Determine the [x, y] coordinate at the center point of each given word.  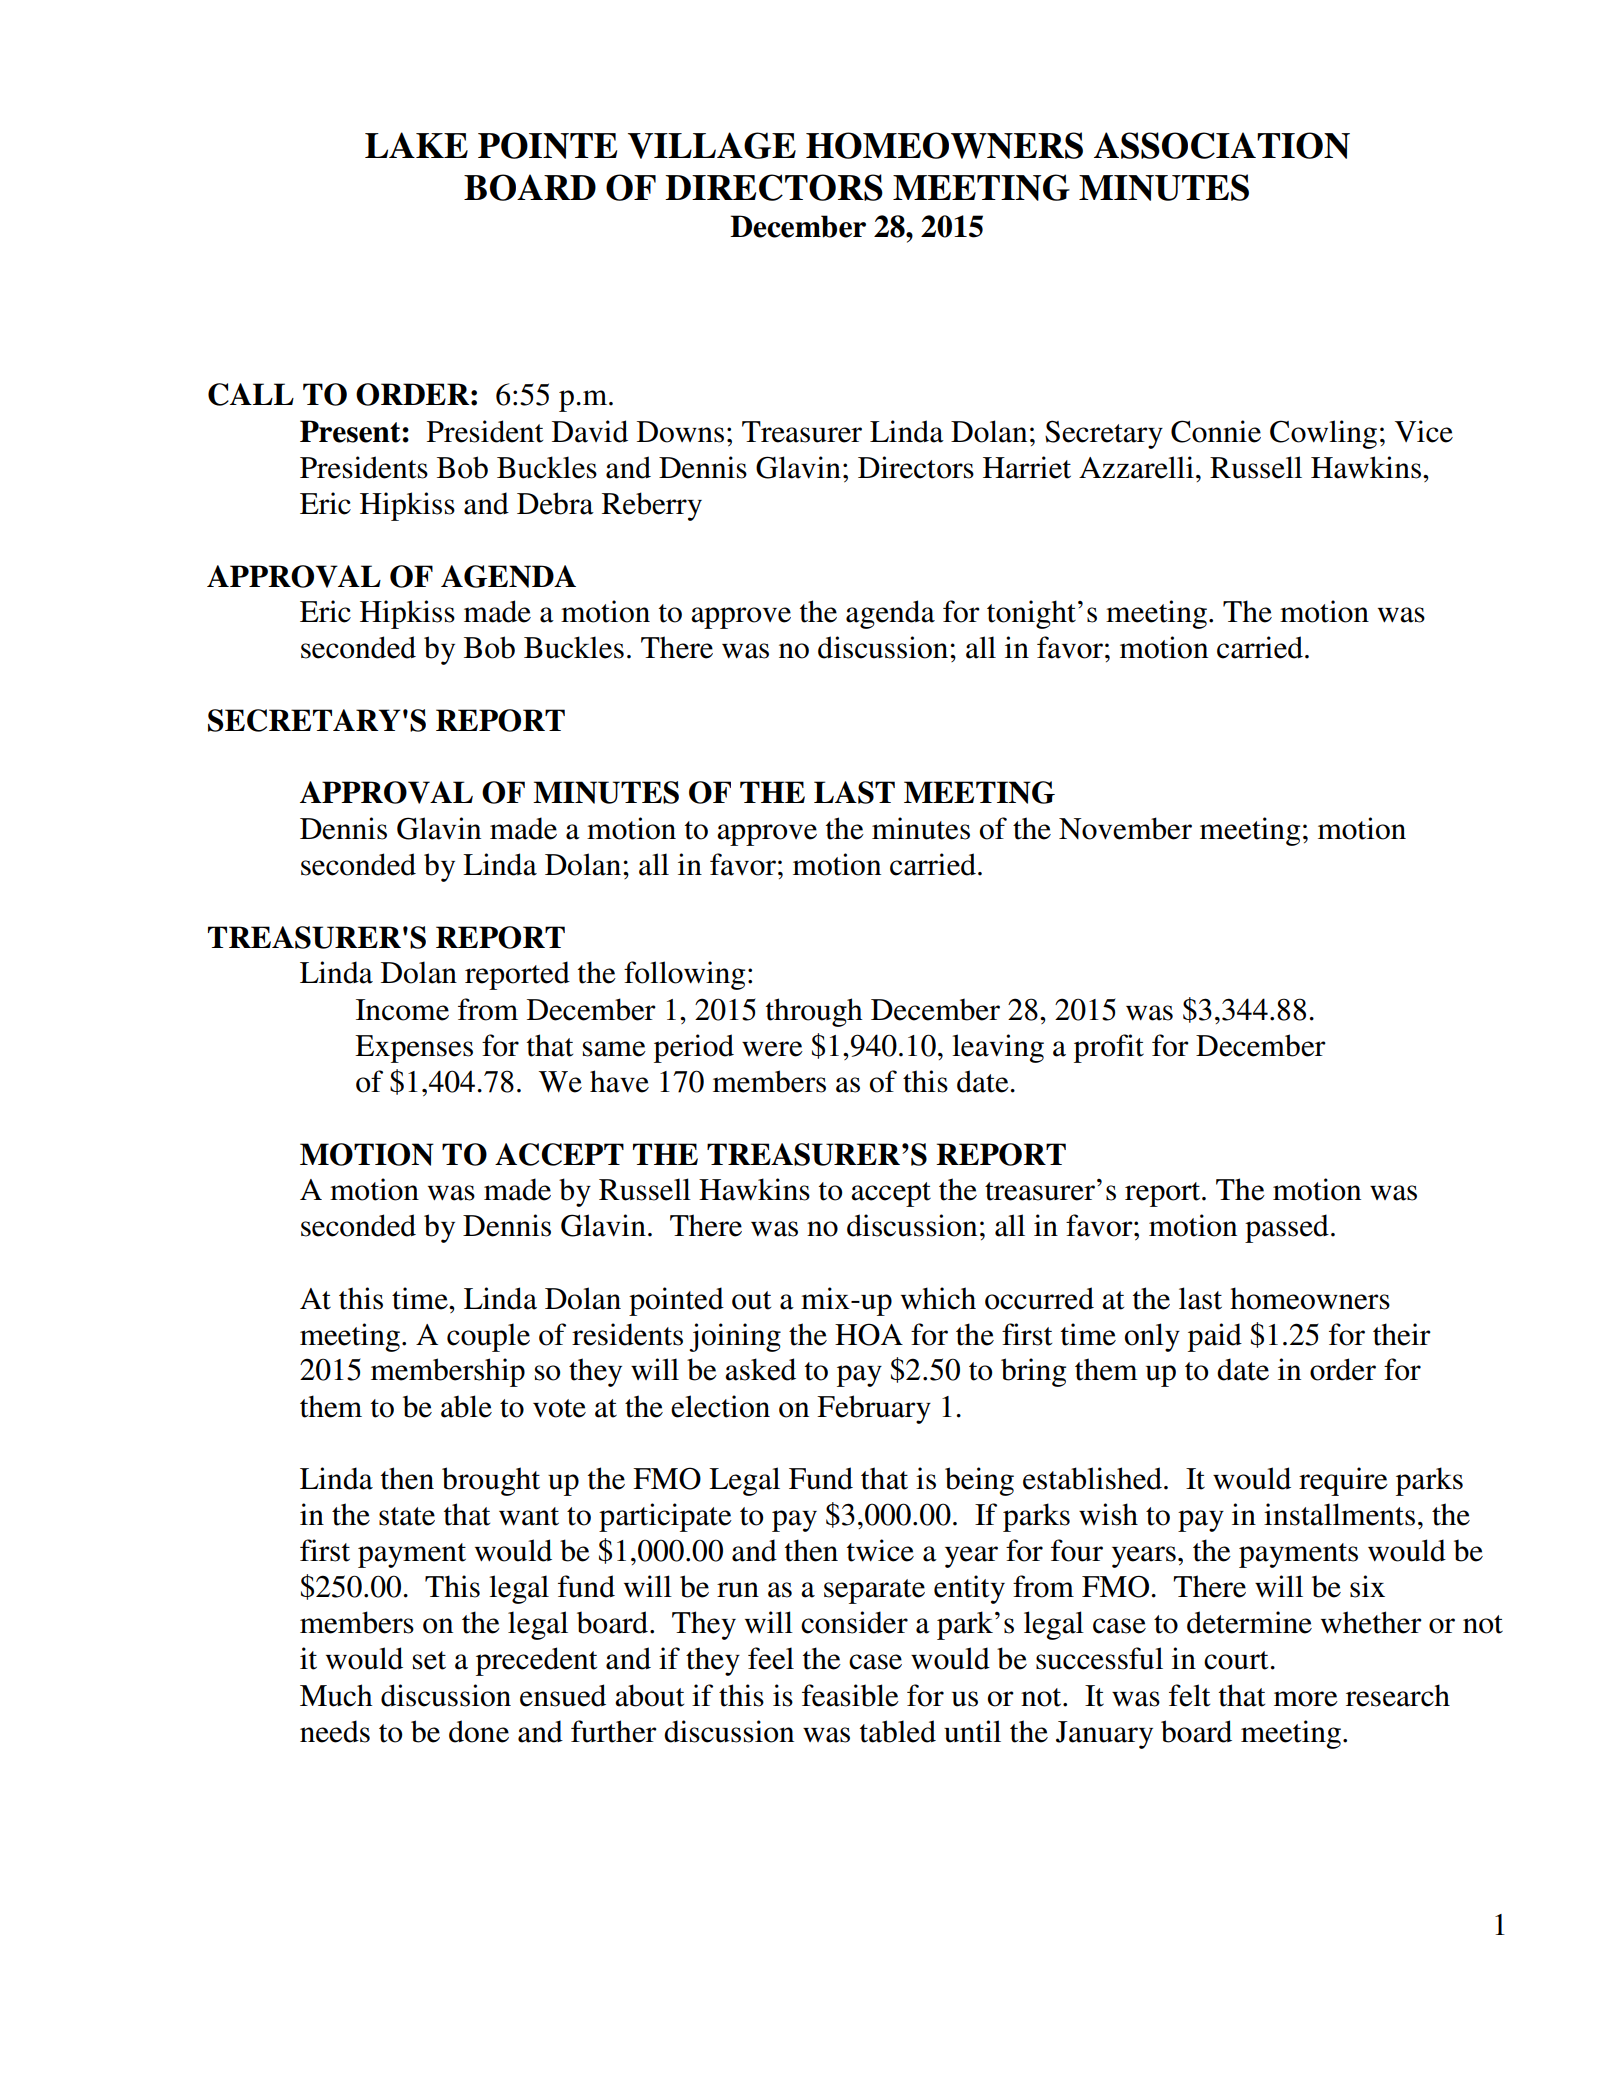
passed [1287, 1228]
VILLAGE [712, 145]
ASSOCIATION [1222, 145]
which [938, 1298]
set [429, 1660]
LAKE [416, 145]
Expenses [414, 1049]
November [1125, 828]
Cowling [1323, 434]
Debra [555, 503]
